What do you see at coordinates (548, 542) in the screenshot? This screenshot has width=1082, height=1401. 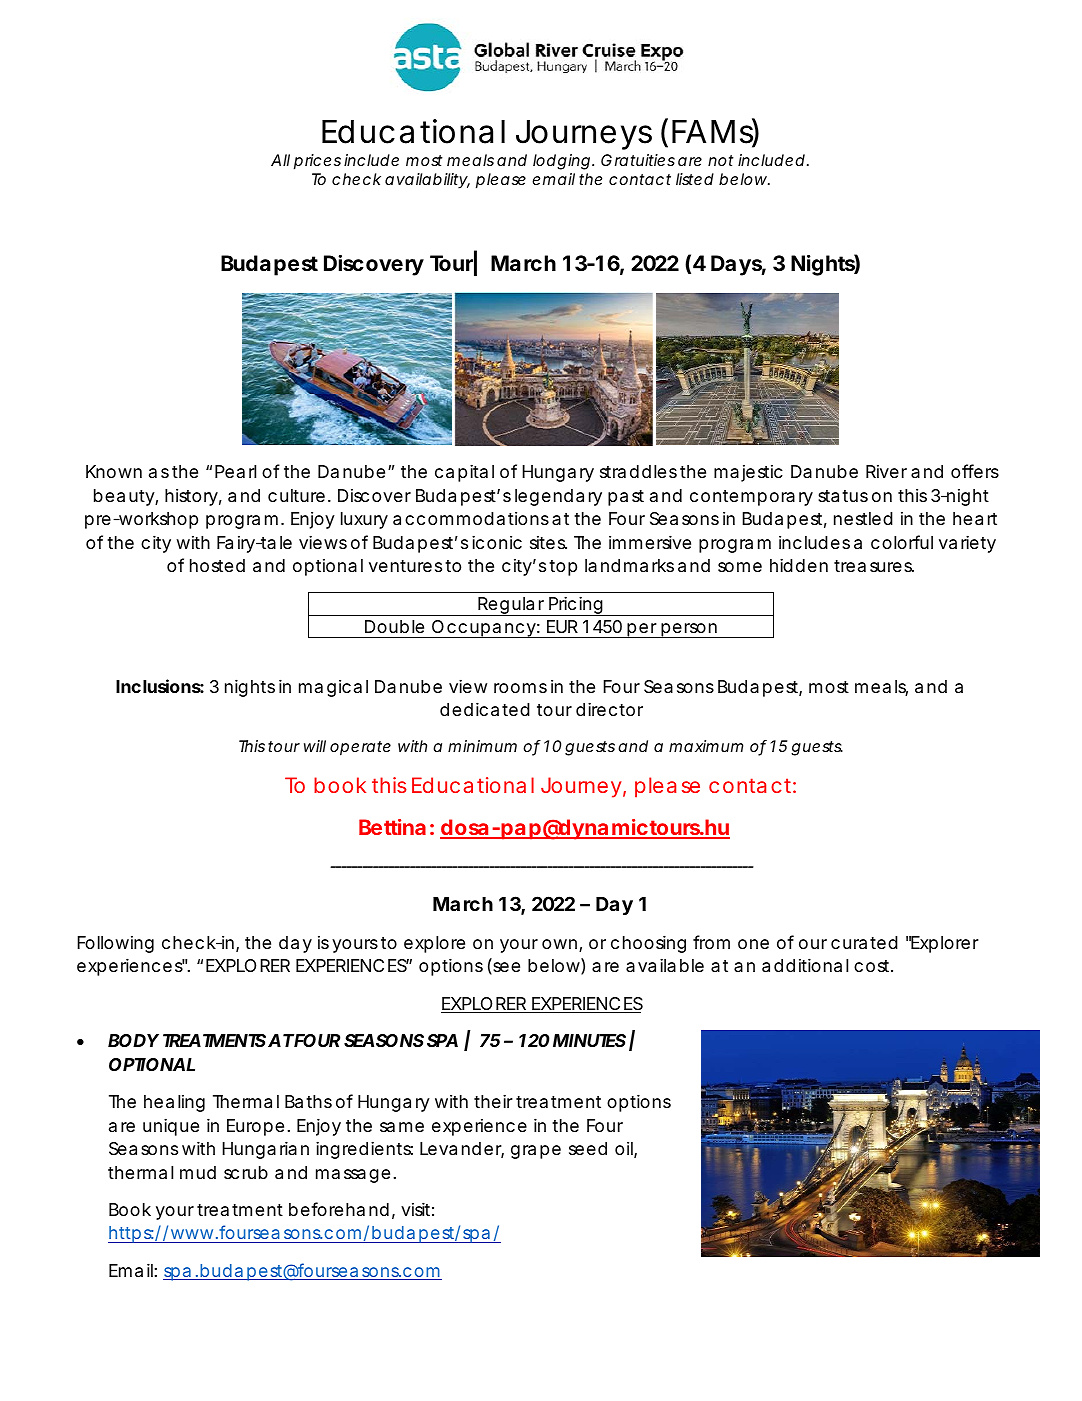 I see `sites` at bounding box center [548, 542].
